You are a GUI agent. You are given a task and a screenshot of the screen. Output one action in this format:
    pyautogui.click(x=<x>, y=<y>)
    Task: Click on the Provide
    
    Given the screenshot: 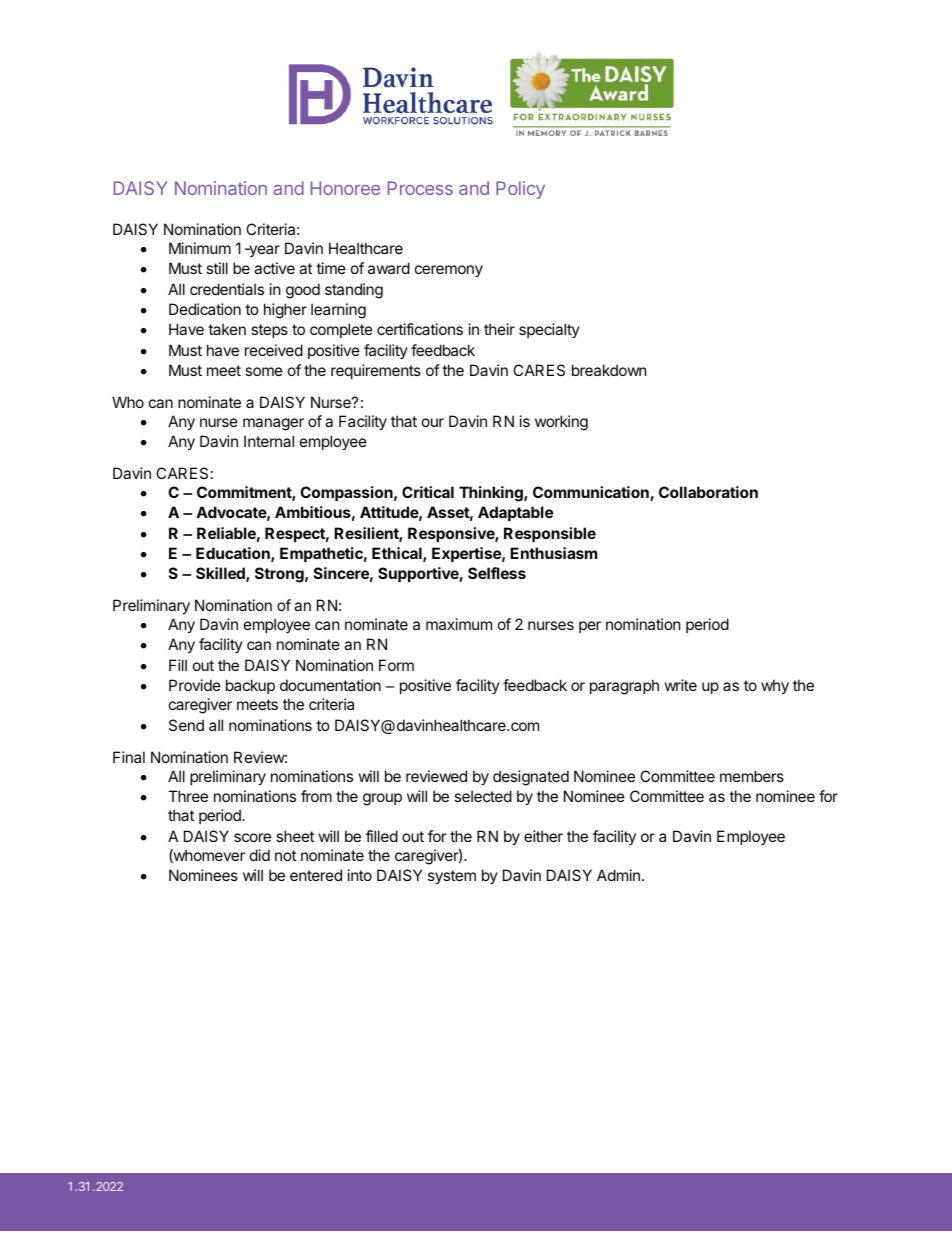 What is the action you would take?
    pyautogui.click(x=195, y=685)
